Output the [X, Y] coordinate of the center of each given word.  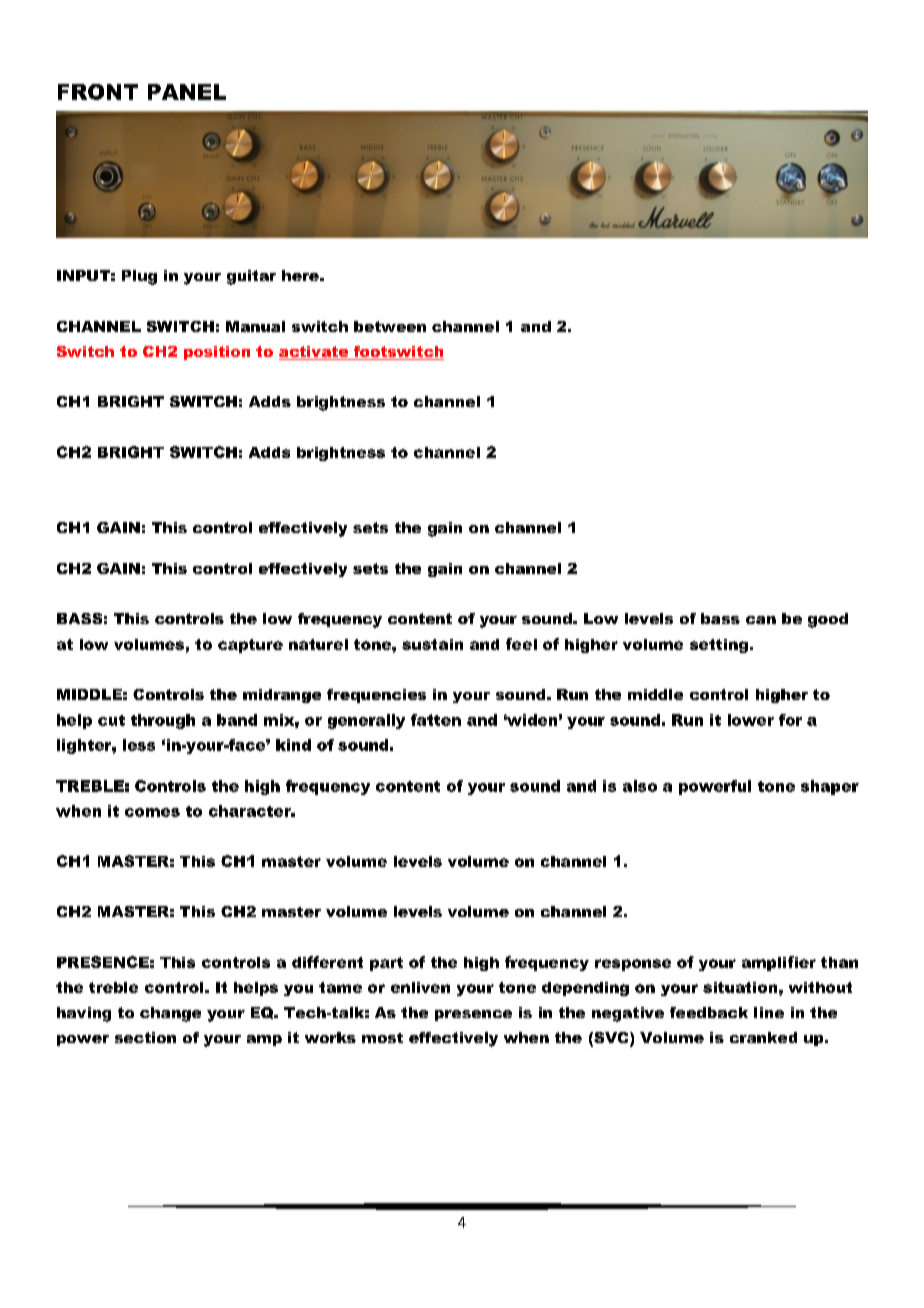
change [170, 1014]
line [769, 1012]
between [390, 326]
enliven [420, 987]
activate [315, 353]
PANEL [187, 92]
